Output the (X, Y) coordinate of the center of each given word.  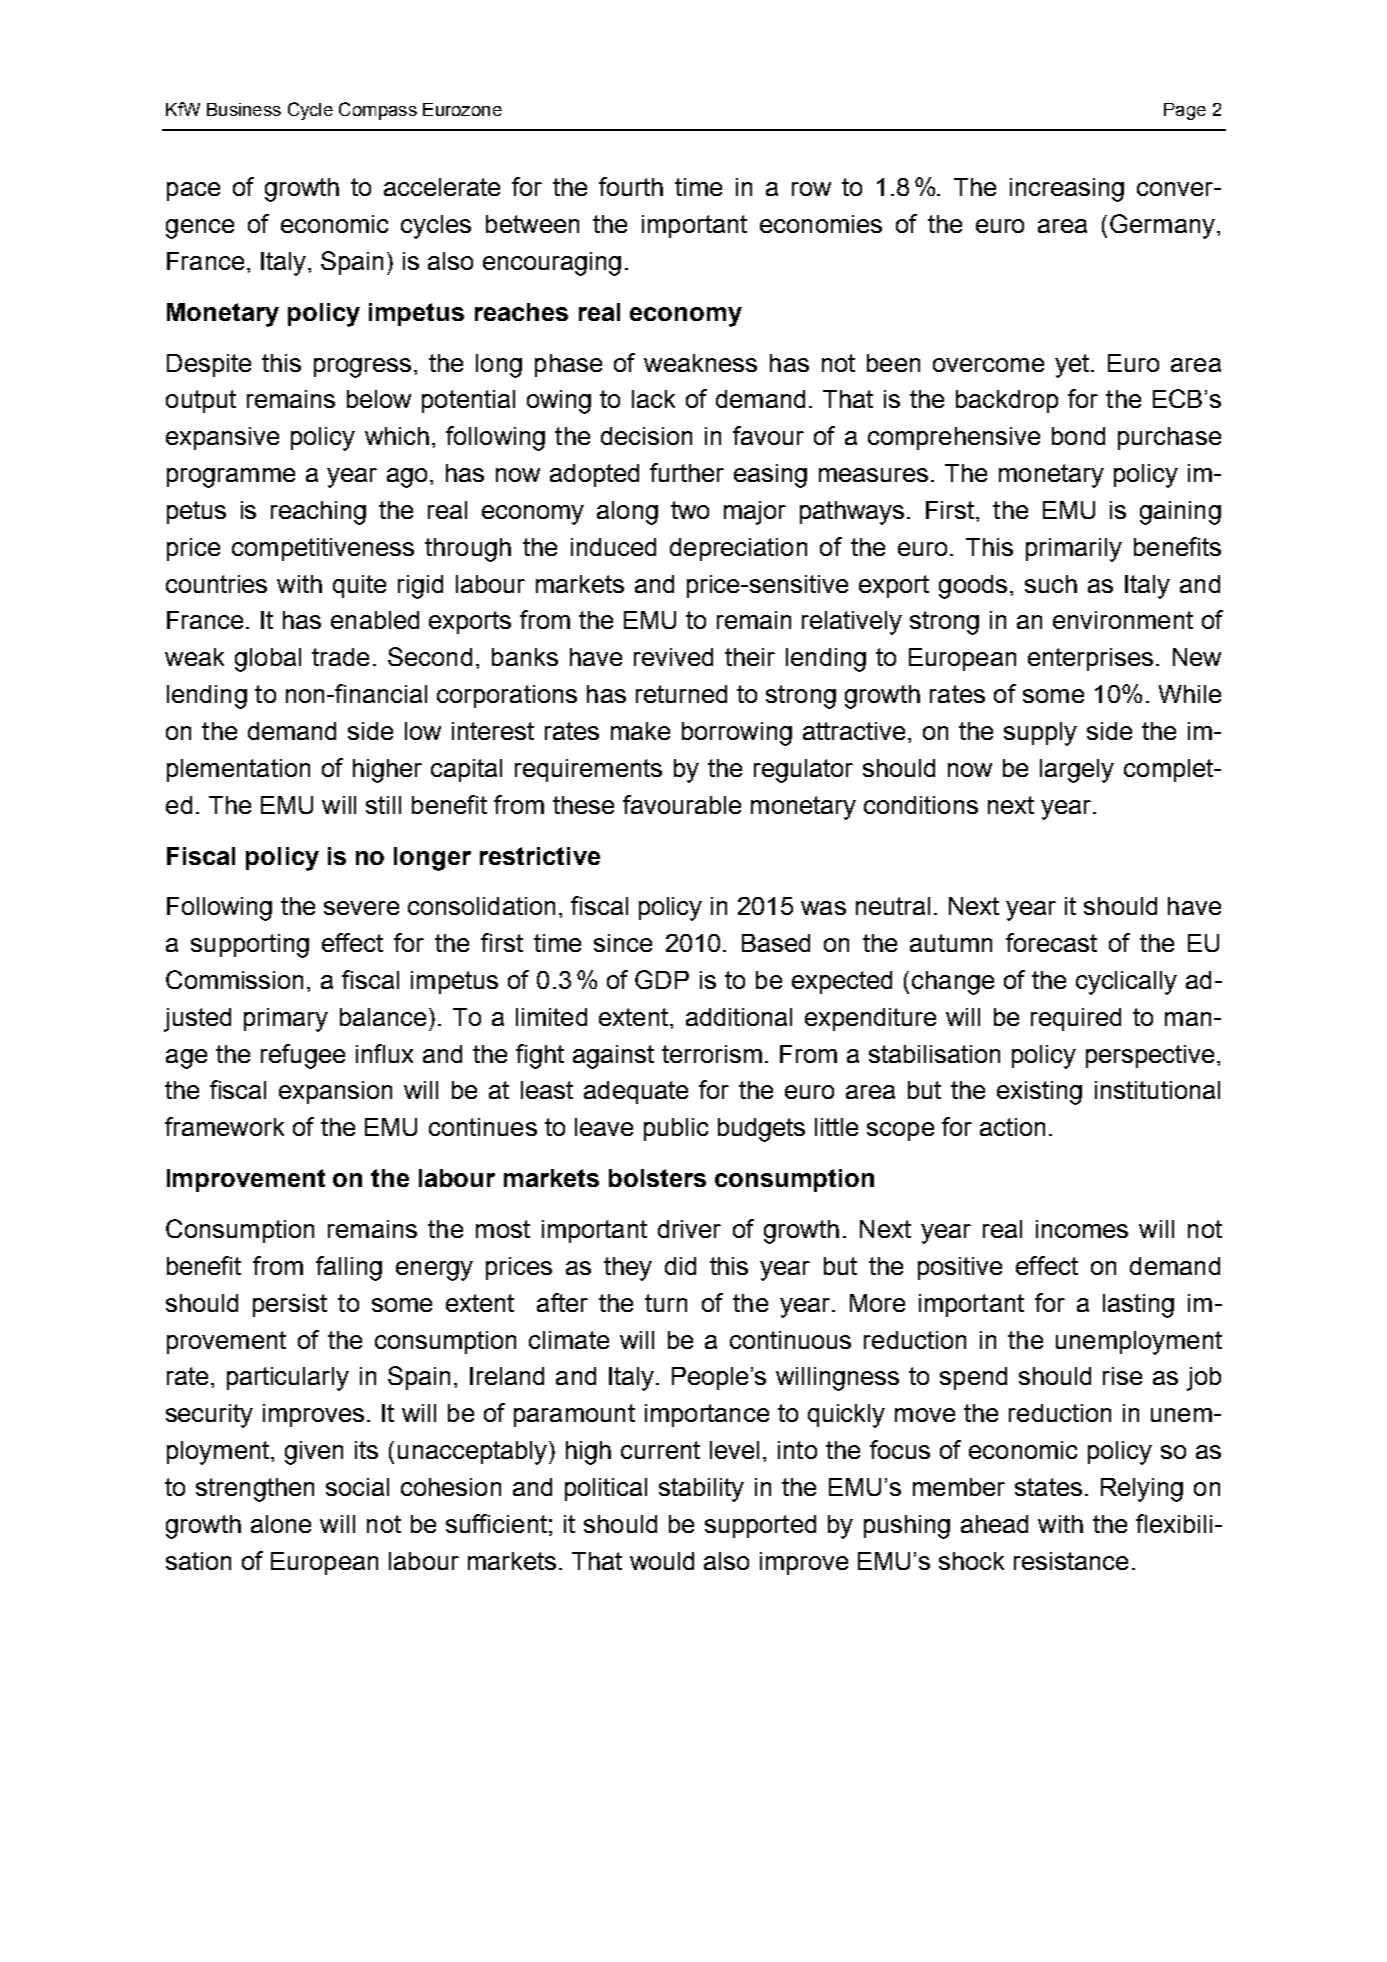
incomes (1082, 1229)
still (383, 805)
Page (1185, 111)
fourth (631, 186)
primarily (1074, 550)
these (583, 805)
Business (244, 109)
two (690, 510)
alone (281, 1524)
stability (701, 1490)
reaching (318, 513)
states (1048, 1487)
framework (224, 1126)
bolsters (657, 1178)
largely (1077, 771)
